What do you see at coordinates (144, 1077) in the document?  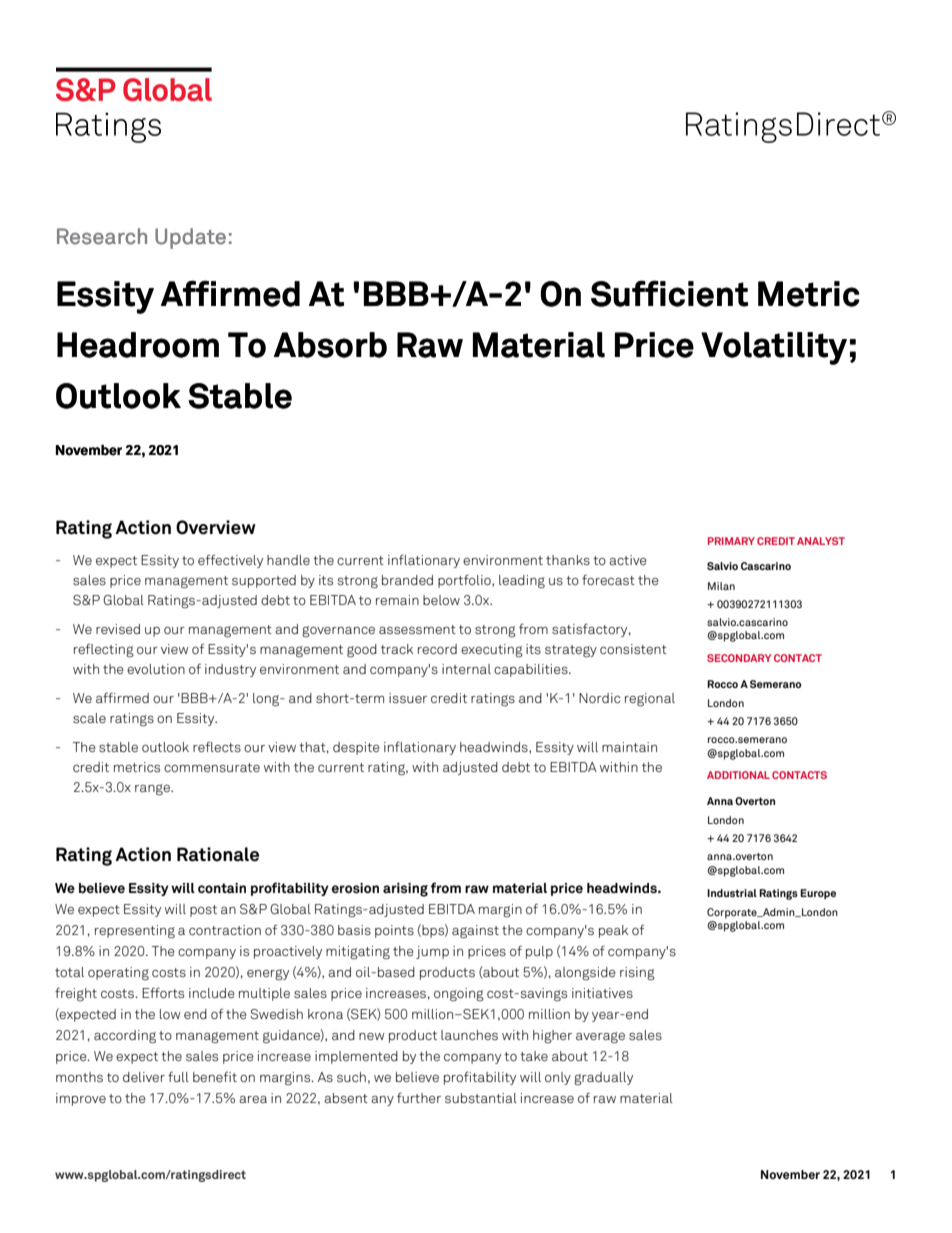 I see `deliver` at bounding box center [144, 1077].
